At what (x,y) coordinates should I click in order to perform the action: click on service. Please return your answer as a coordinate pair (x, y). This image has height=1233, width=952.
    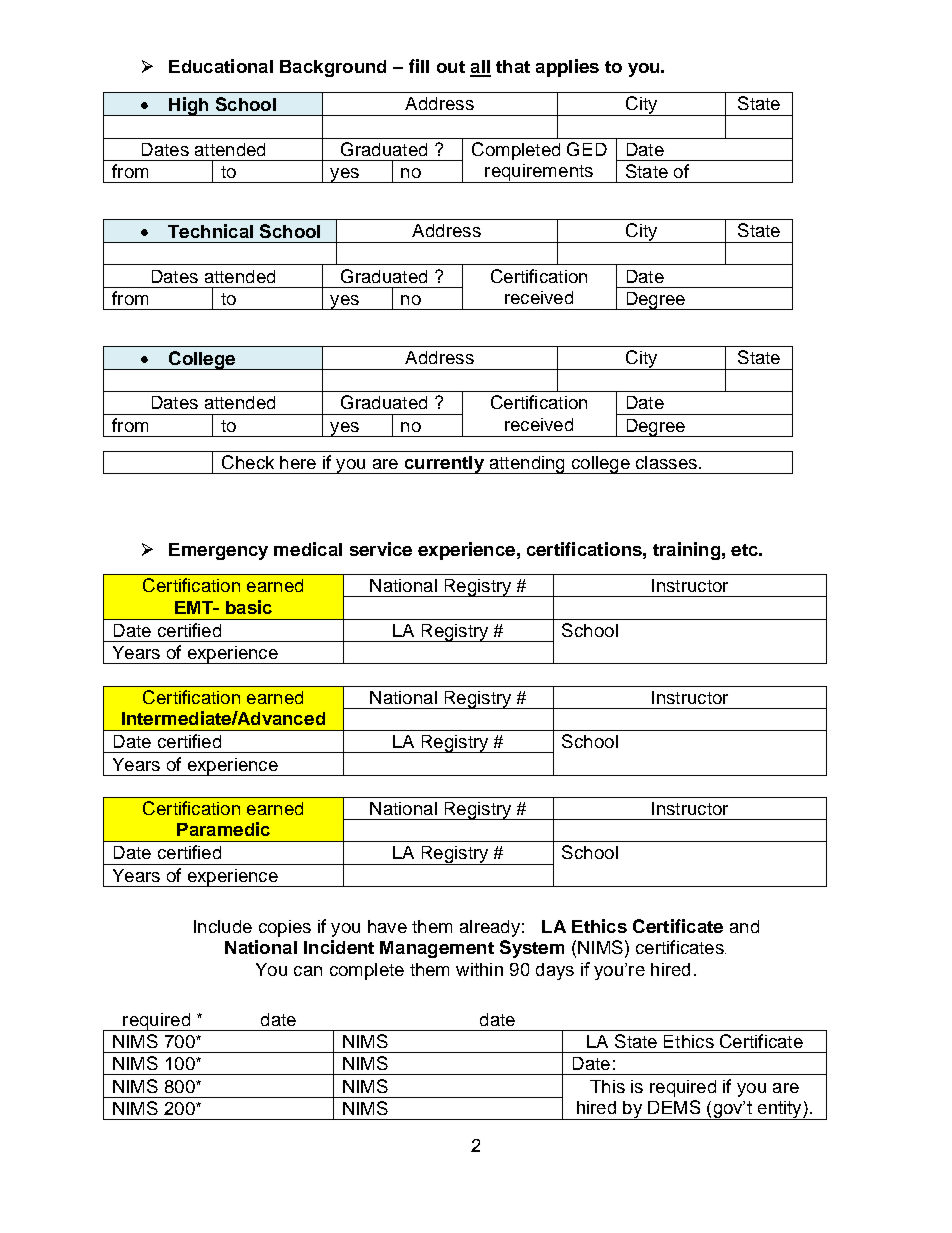
    Looking at the image, I should click on (381, 549).
